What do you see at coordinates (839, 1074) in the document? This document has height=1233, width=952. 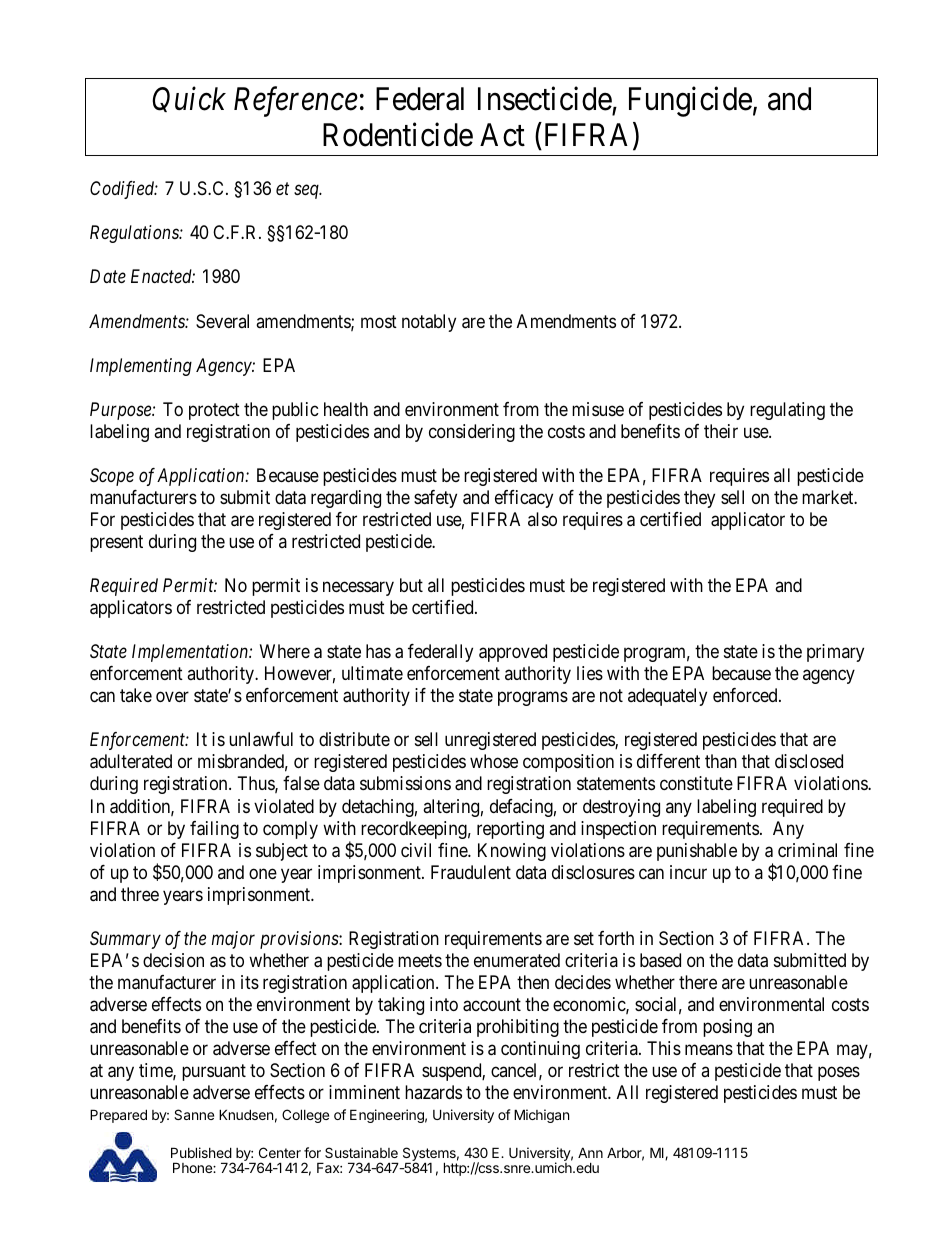 I see `poses` at bounding box center [839, 1074].
